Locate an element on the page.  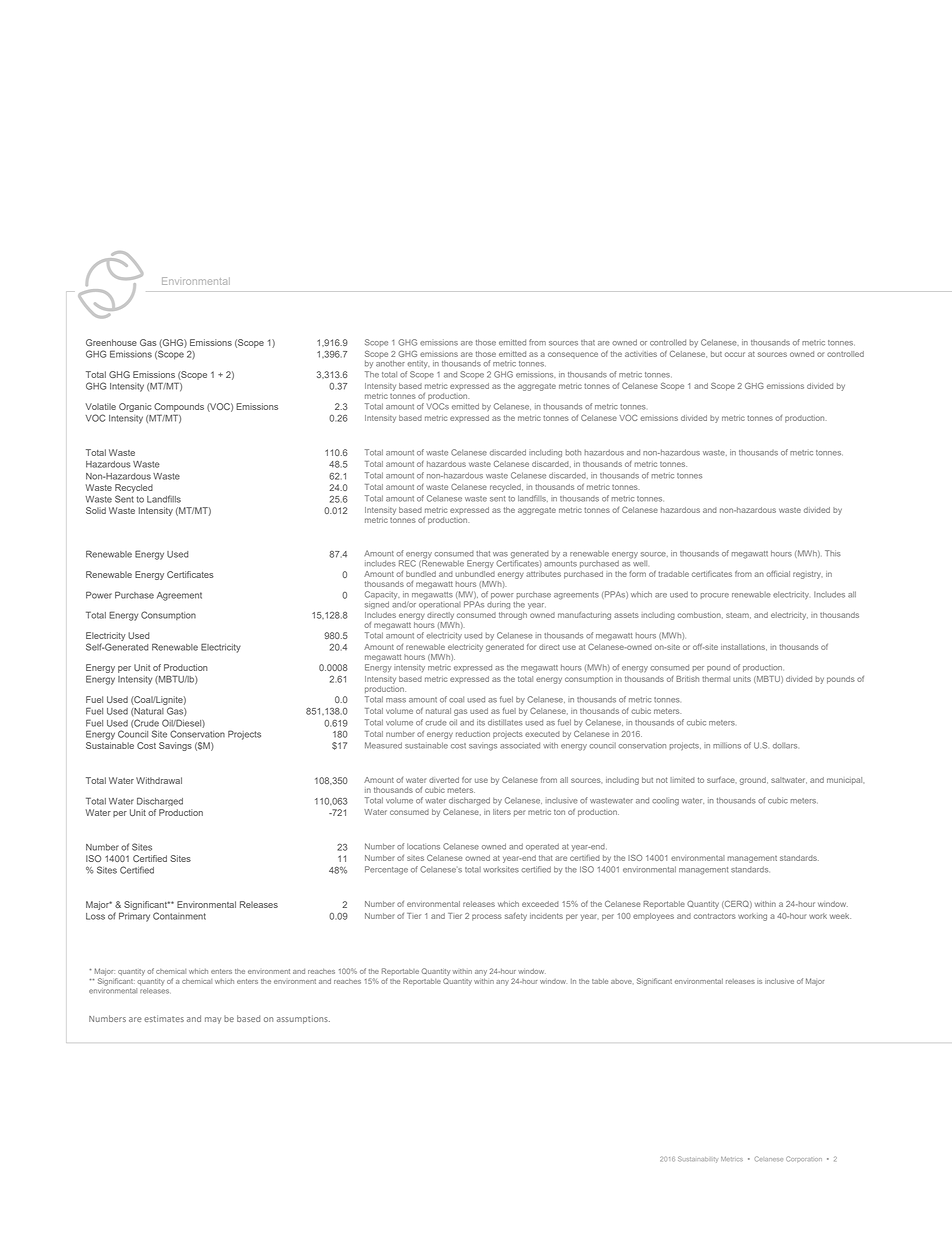
Organic is located at coordinates (135, 407).
